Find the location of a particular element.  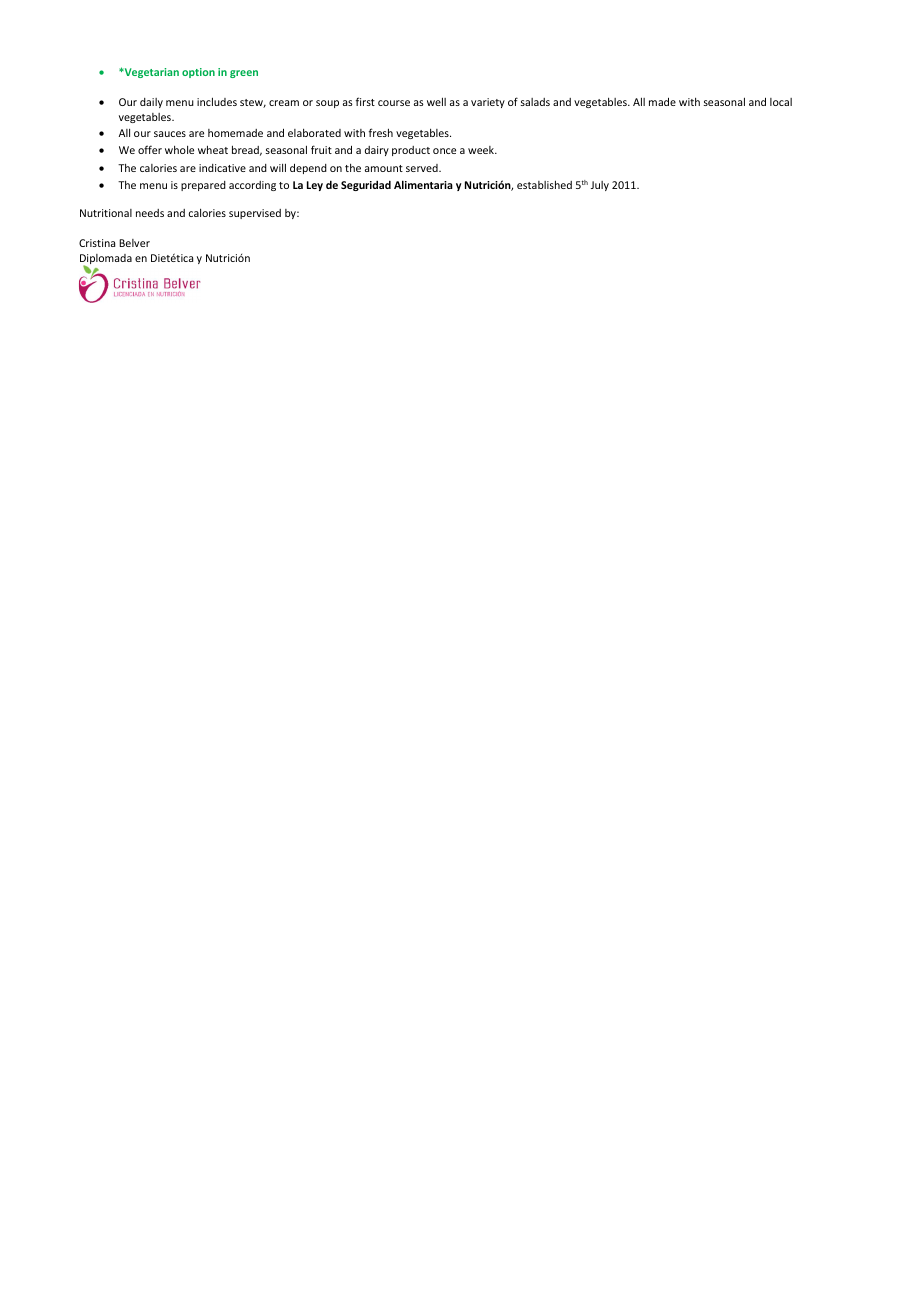

local is located at coordinates (781, 102).
